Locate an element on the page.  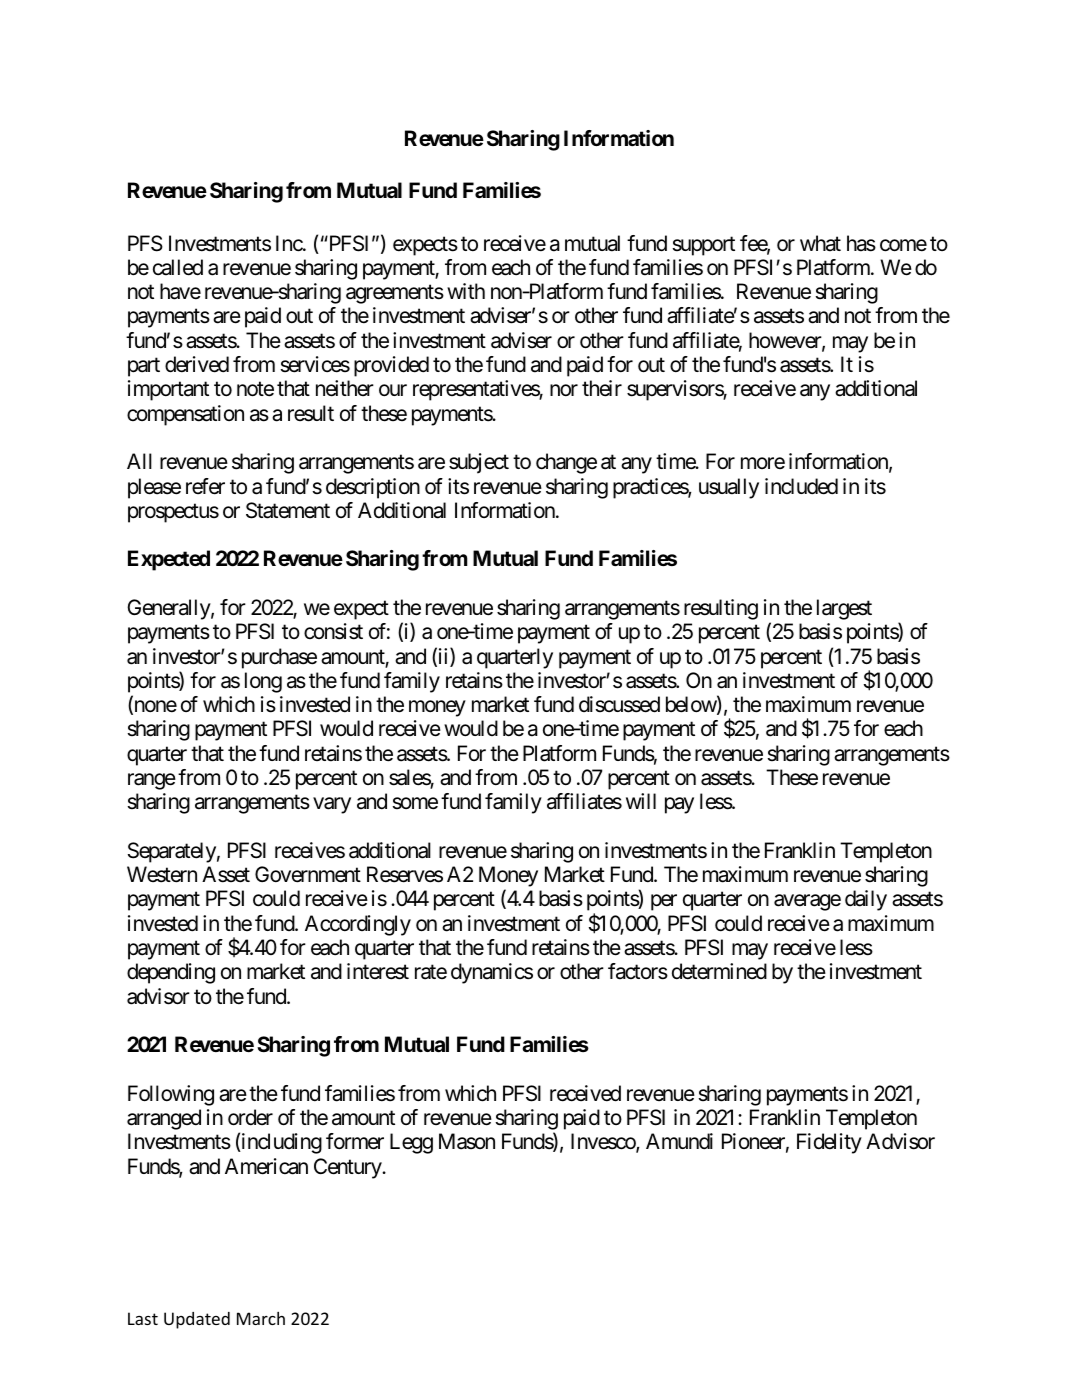
called is located at coordinates (178, 267).
